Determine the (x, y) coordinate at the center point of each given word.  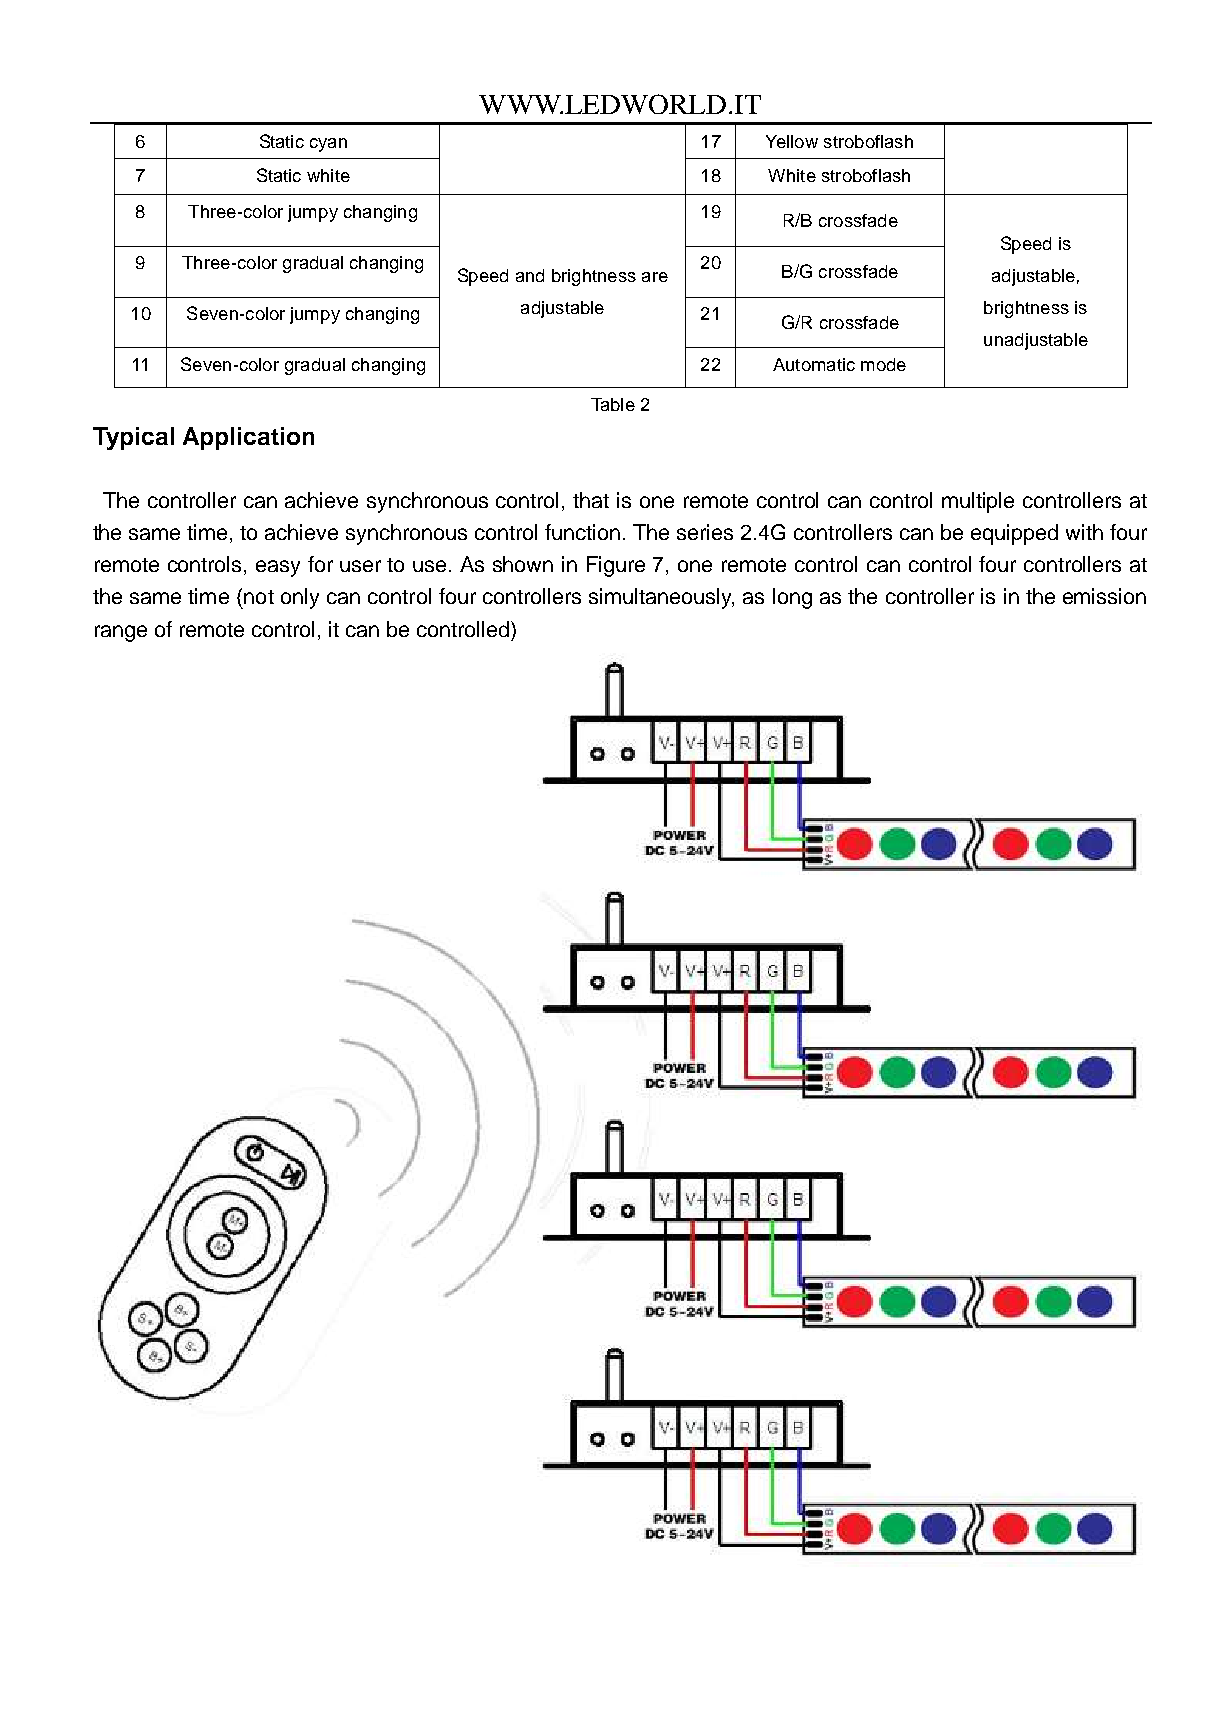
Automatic (814, 364)
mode (883, 364)
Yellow (792, 141)
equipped (1014, 534)
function (582, 532)
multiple (978, 502)
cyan (328, 145)
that (591, 500)
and (530, 275)
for (320, 564)
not (259, 597)
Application (248, 438)
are (655, 277)
